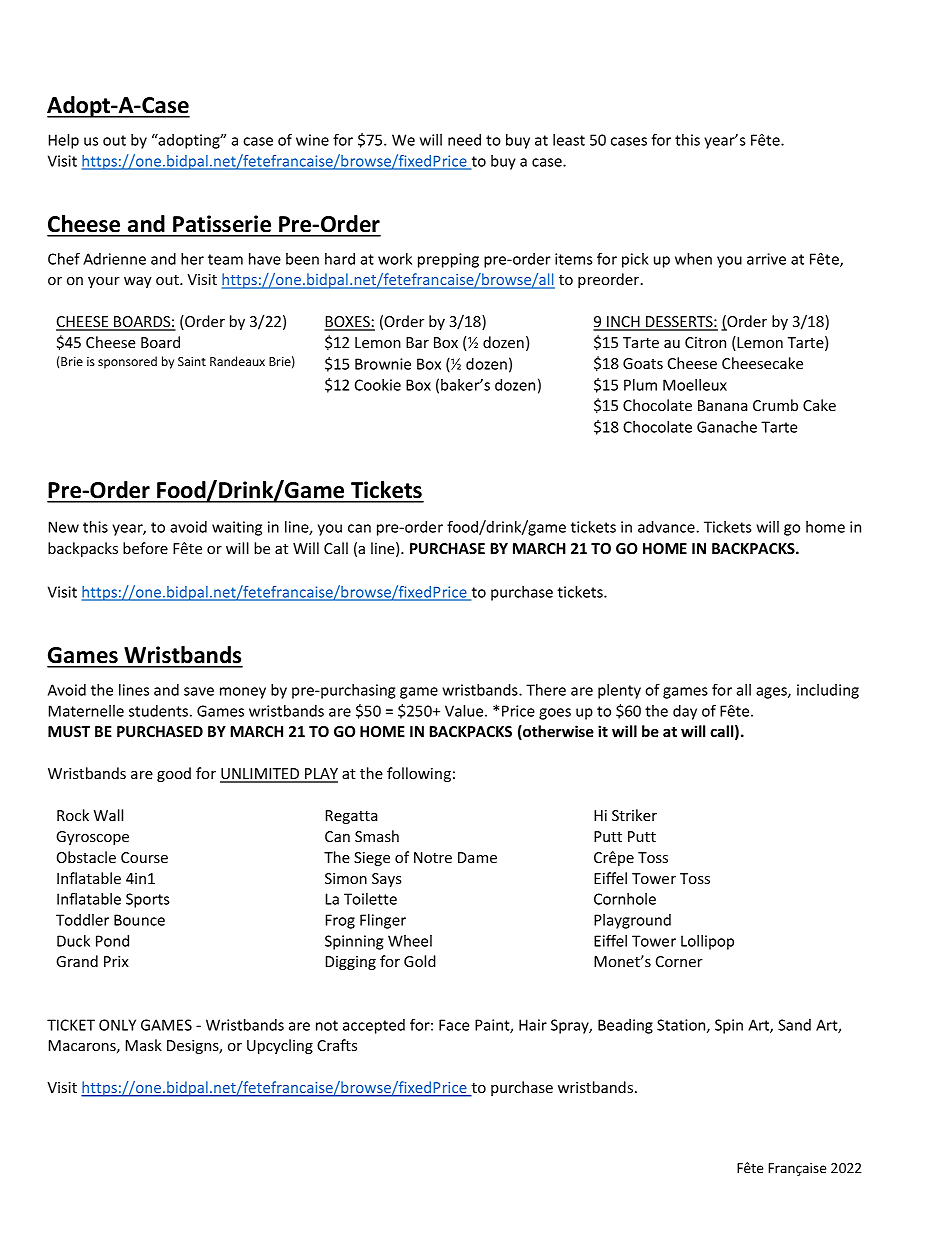 The image size is (952, 1233). Describe the element at coordinates (158, 711) in the document. I see `students` at that location.
